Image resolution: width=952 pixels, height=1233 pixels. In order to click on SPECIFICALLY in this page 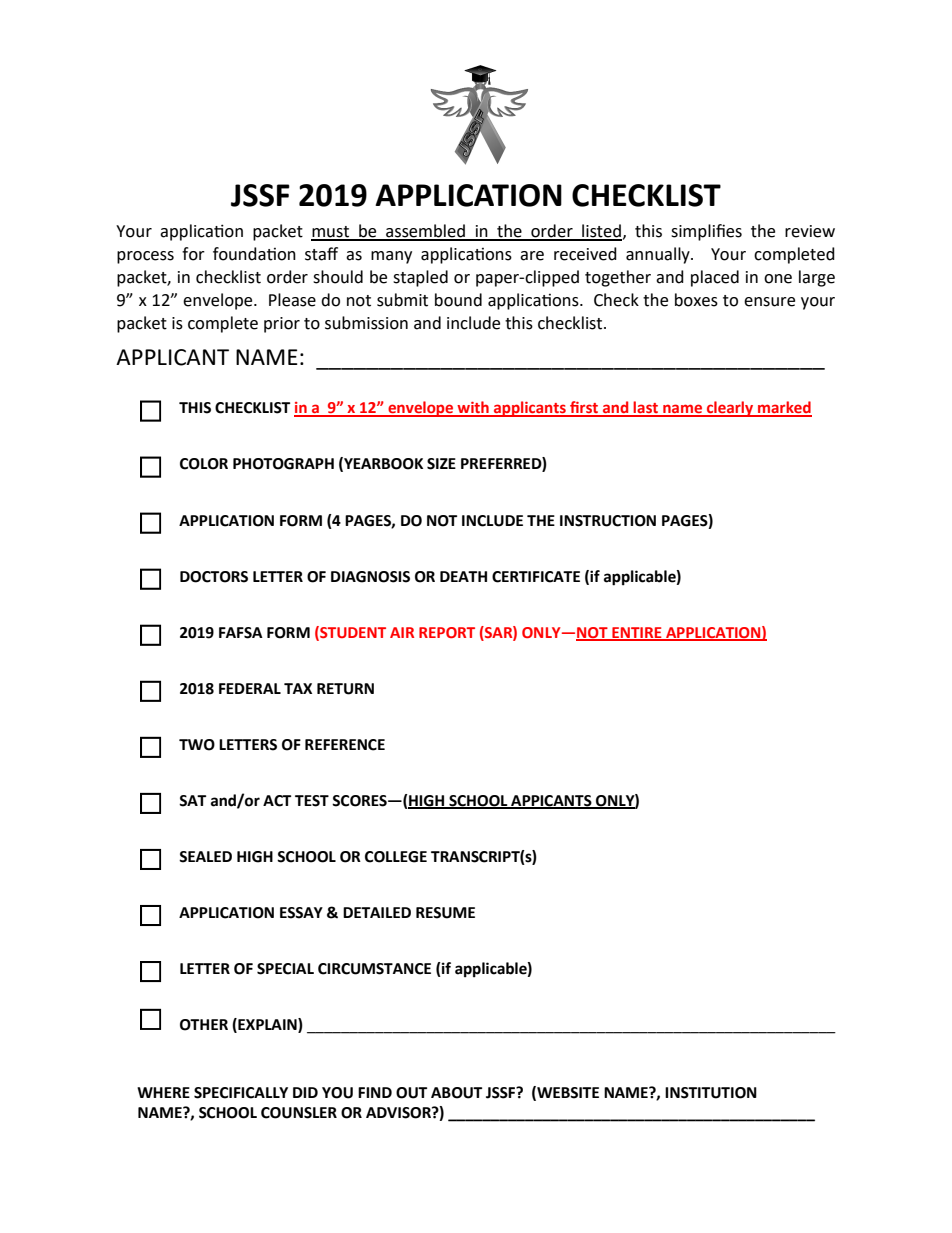, I will do `click(241, 1093)`.
